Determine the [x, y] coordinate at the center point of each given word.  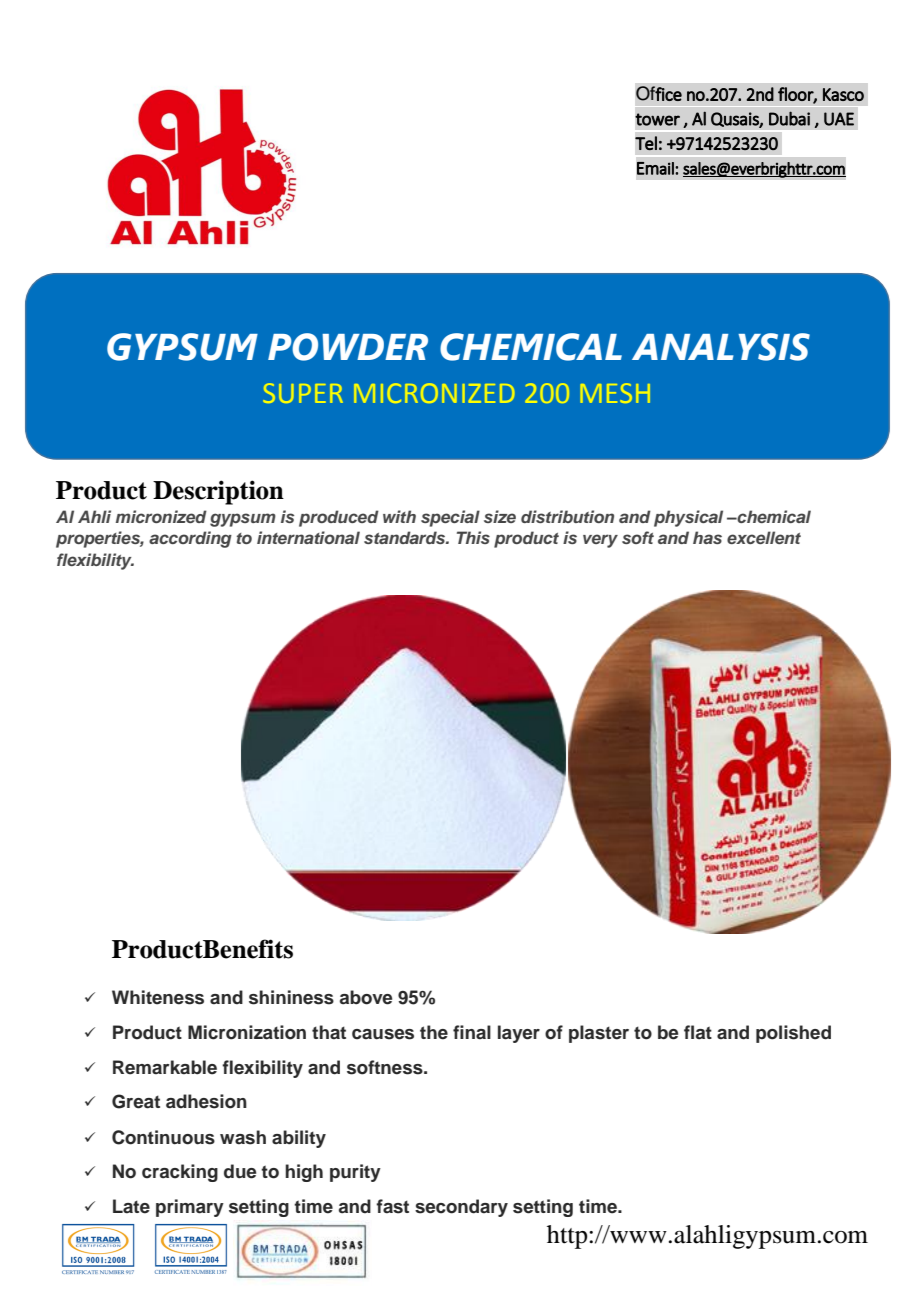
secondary [461, 1208]
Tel [646, 143]
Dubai [789, 118]
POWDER [348, 347]
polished [793, 1034]
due [240, 1171]
